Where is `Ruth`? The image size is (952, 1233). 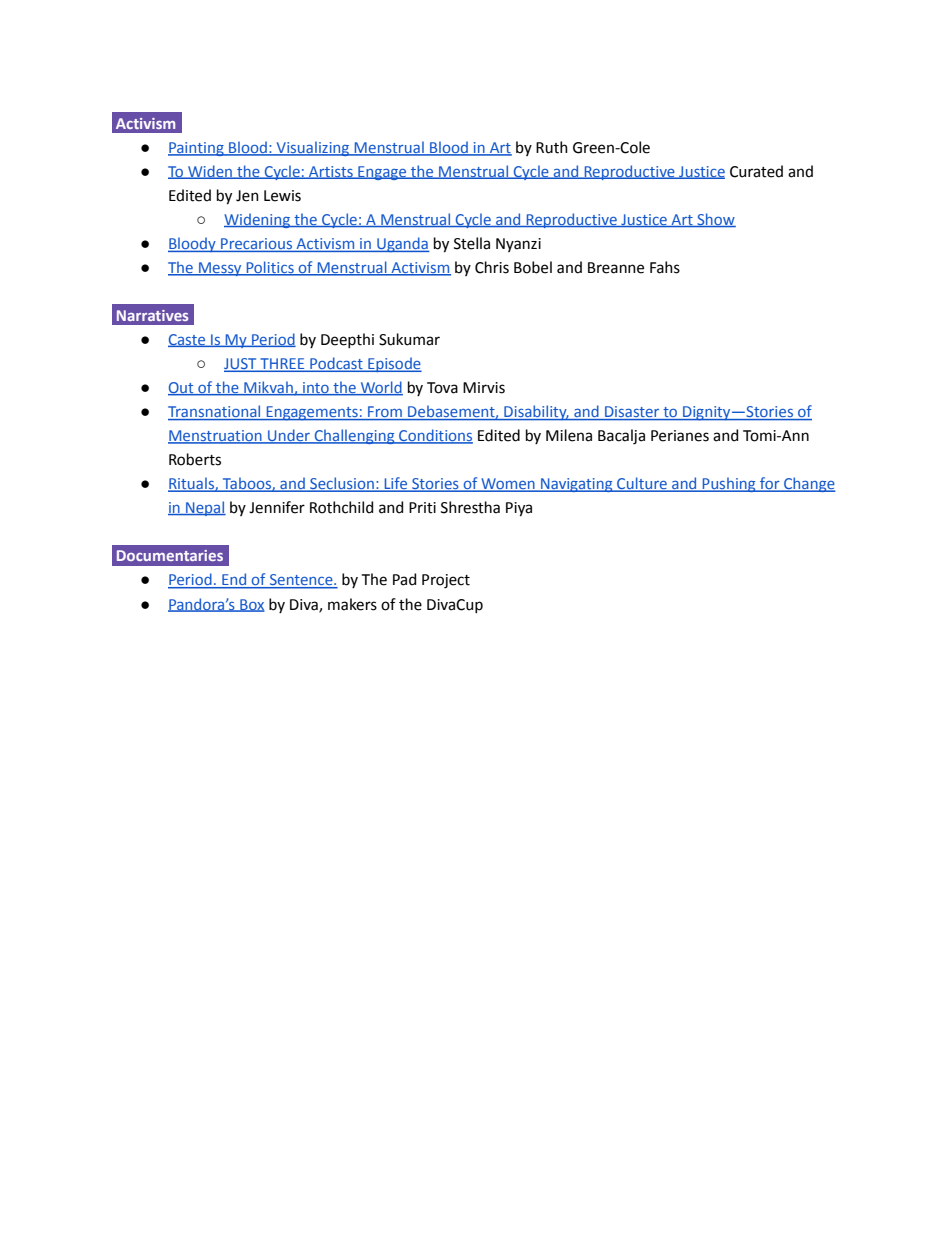
Ruth is located at coordinates (552, 147).
